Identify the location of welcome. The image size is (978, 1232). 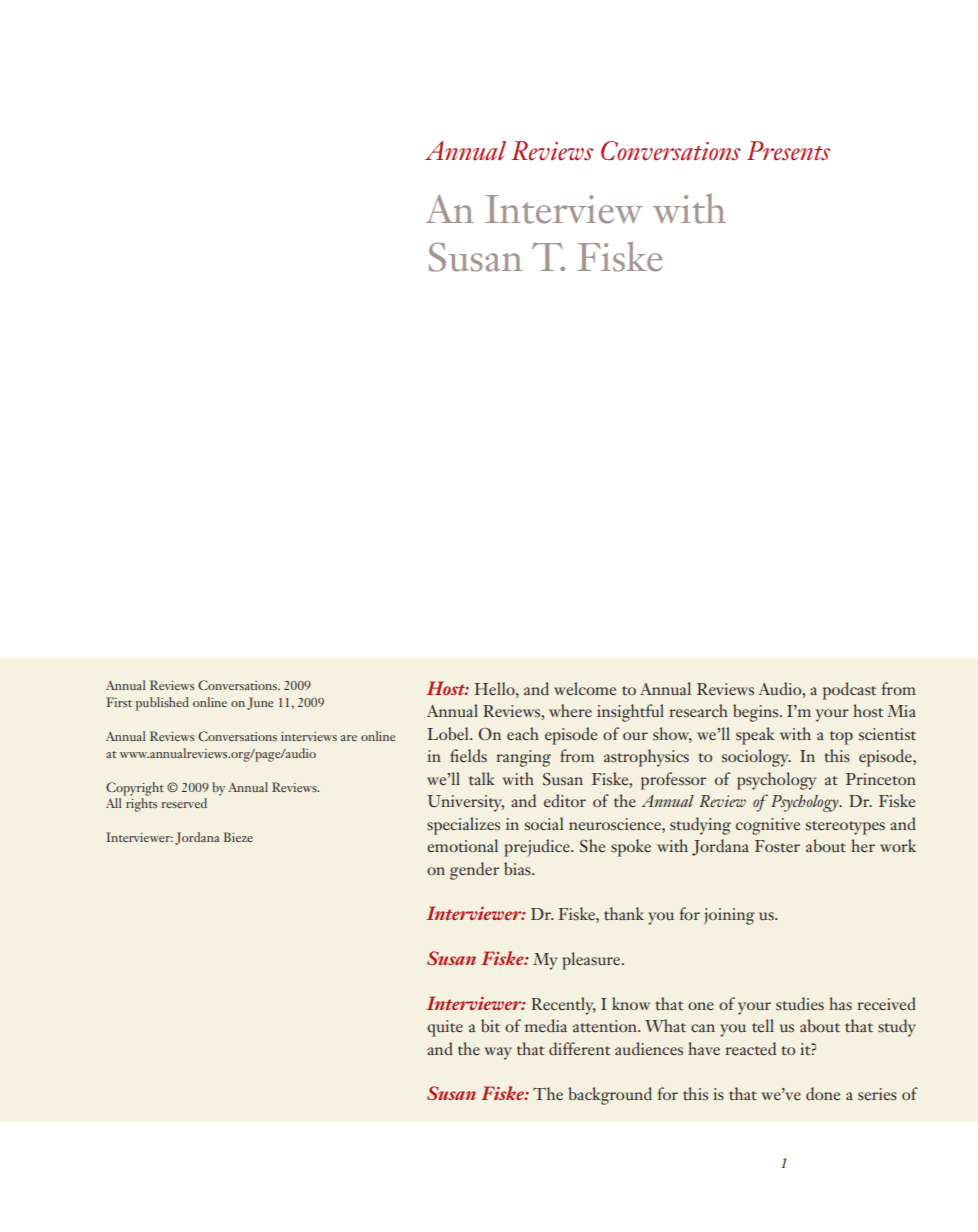
(585, 688).
